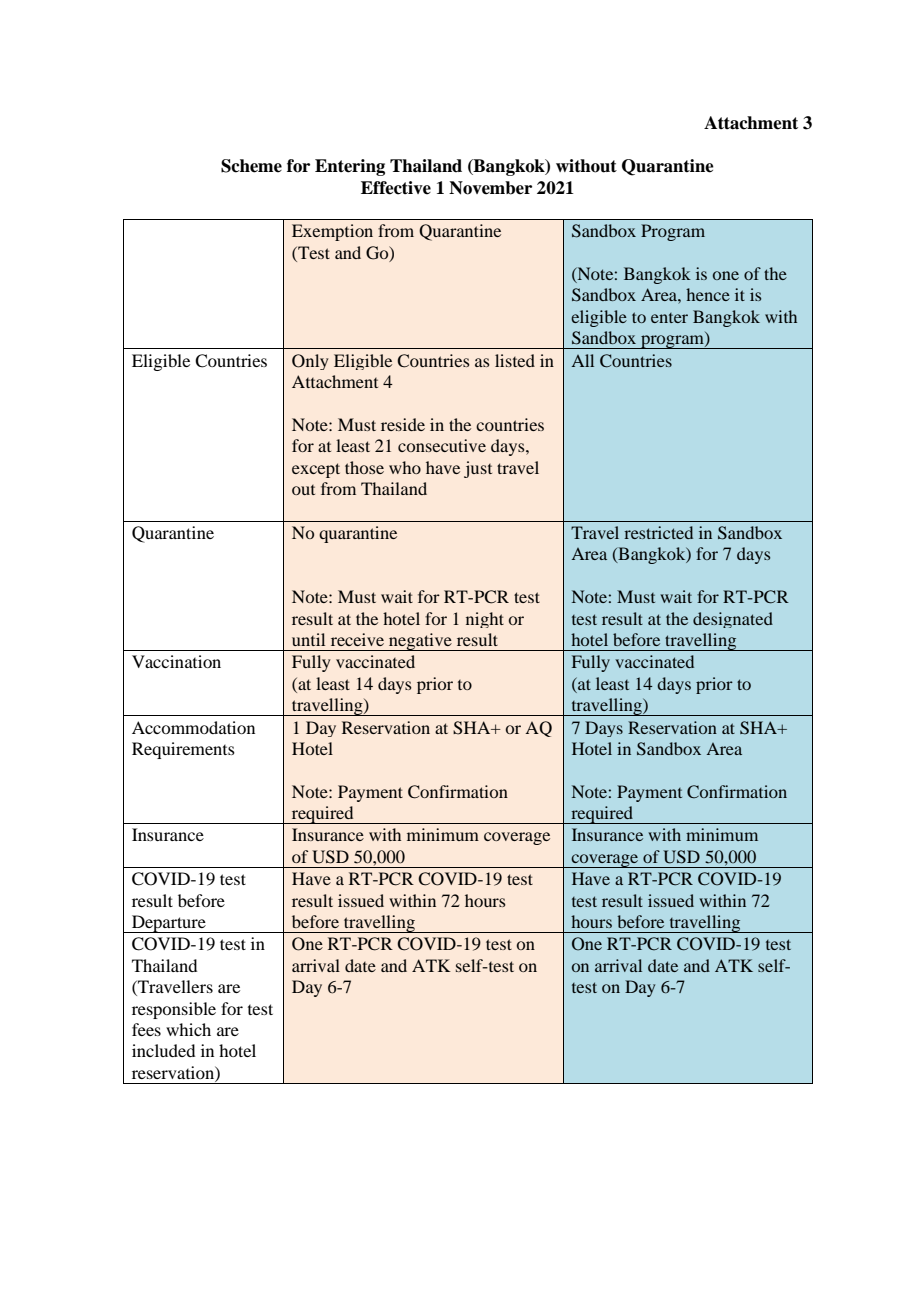 This page has width=924, height=1308. What do you see at coordinates (176, 661) in the page?
I see `Vaccination` at bounding box center [176, 661].
